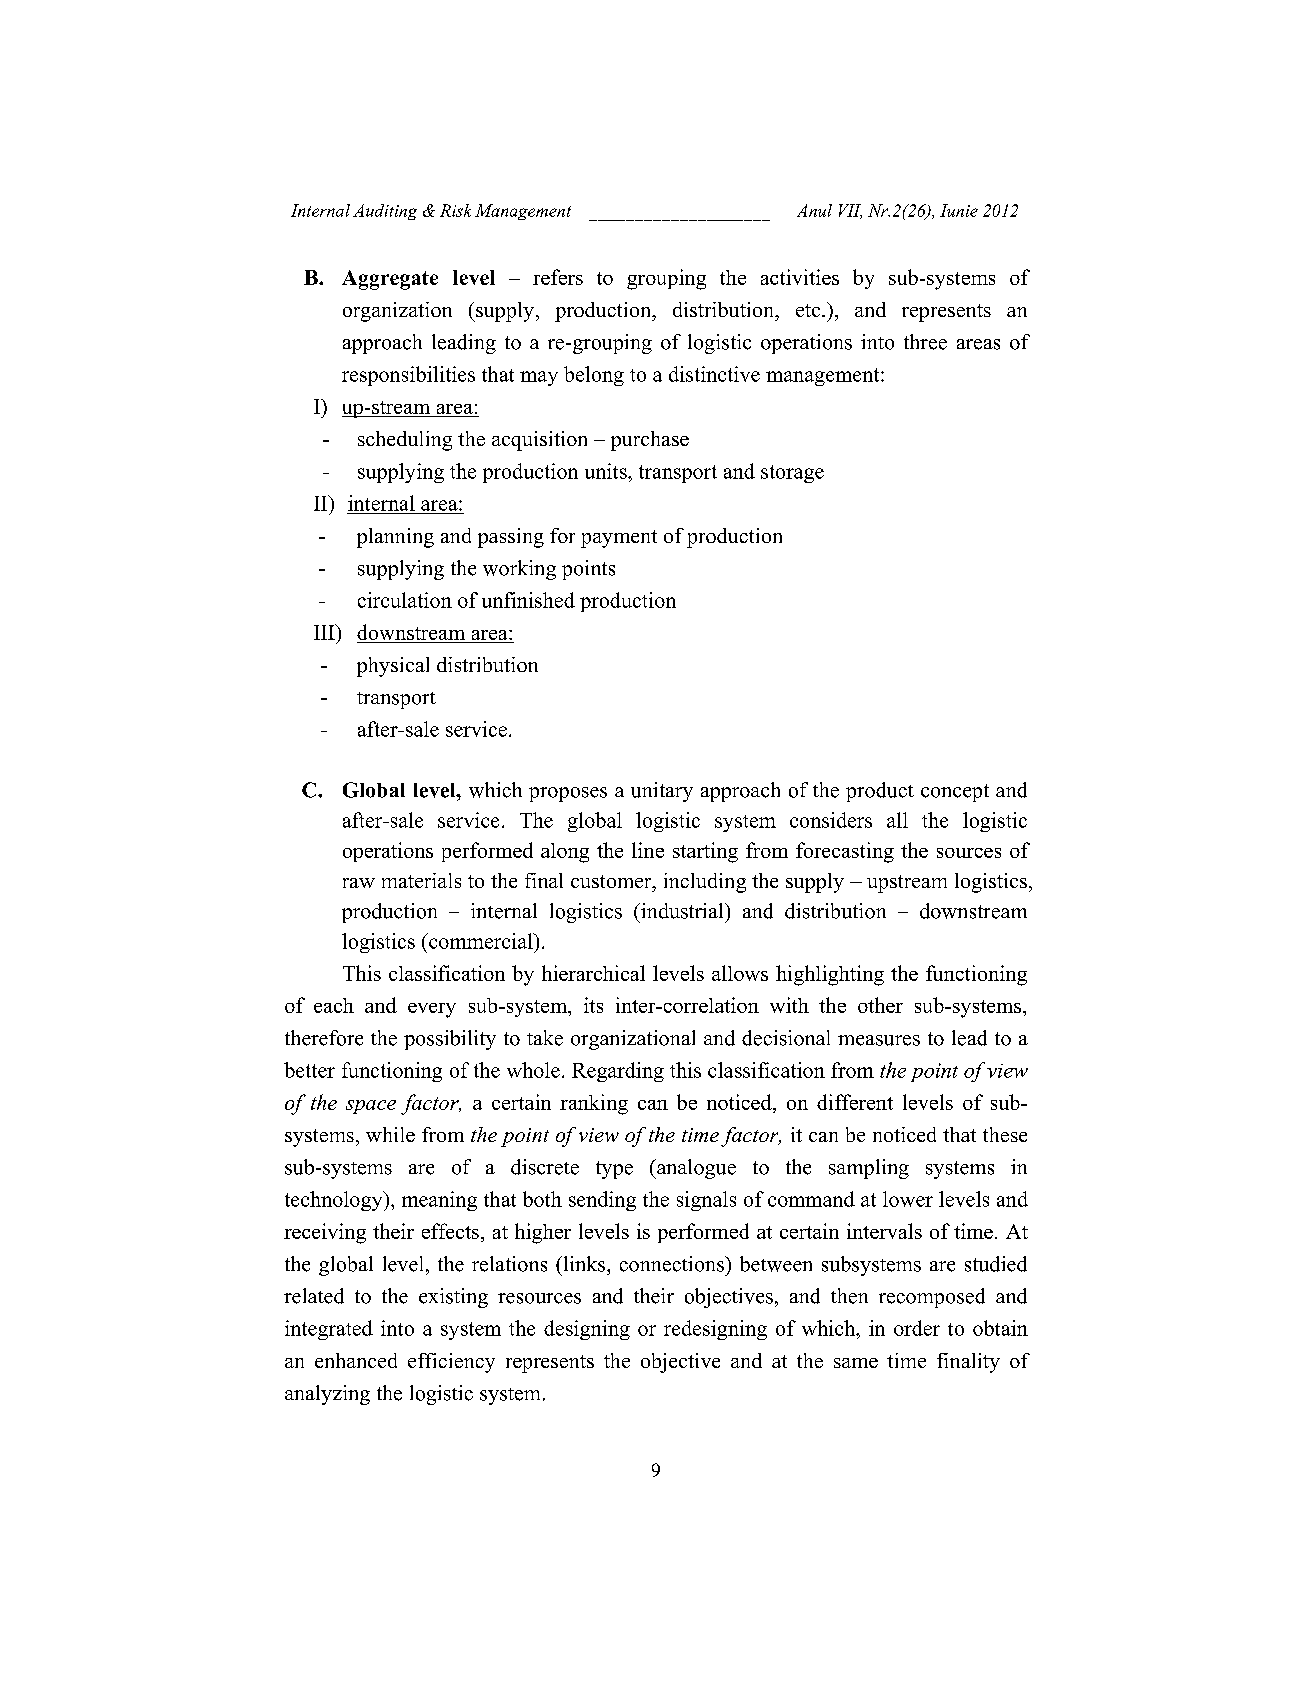 The image size is (1312, 1698). Describe the element at coordinates (673, 1264) in the screenshot. I see `connections` at that location.
